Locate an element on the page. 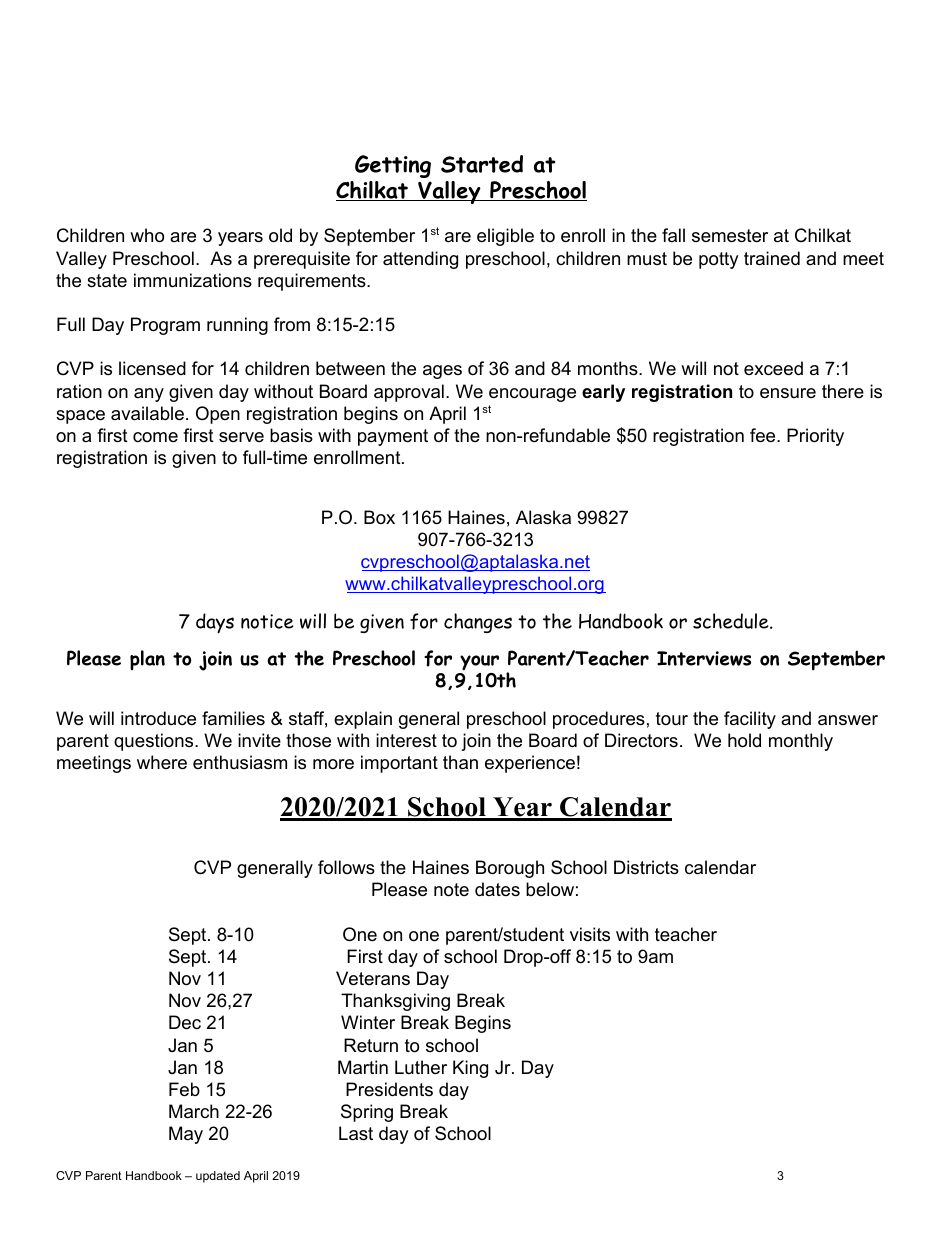 The width and height of the page is (952, 1233). Started is located at coordinates (482, 164).
